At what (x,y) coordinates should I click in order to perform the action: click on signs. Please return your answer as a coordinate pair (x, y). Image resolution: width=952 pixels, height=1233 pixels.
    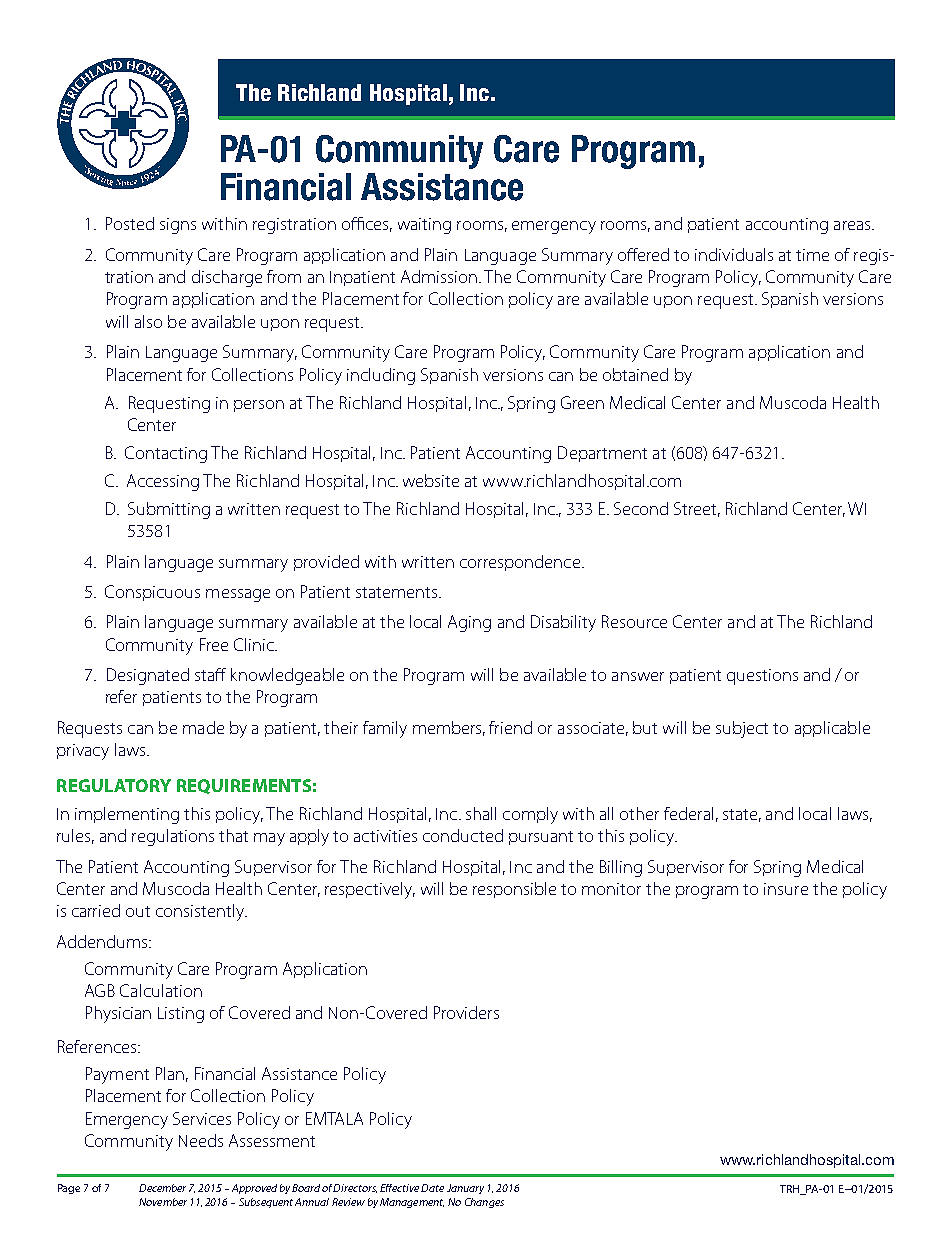
    Looking at the image, I should click on (178, 226).
